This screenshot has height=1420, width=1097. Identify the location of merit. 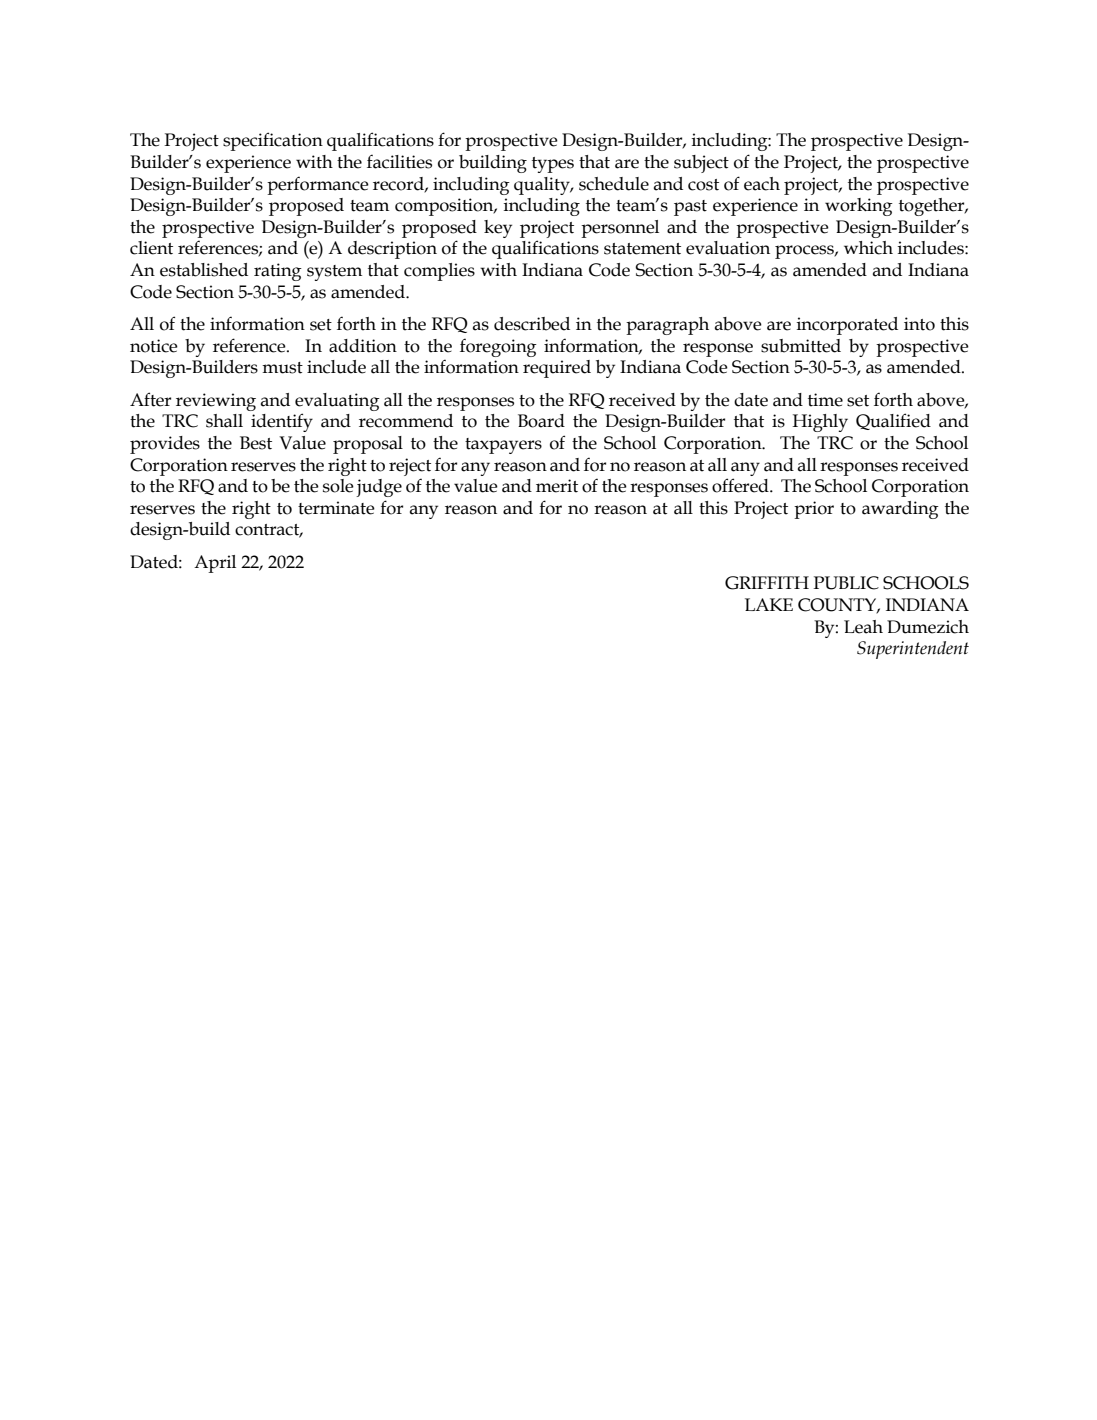
(557, 486).
